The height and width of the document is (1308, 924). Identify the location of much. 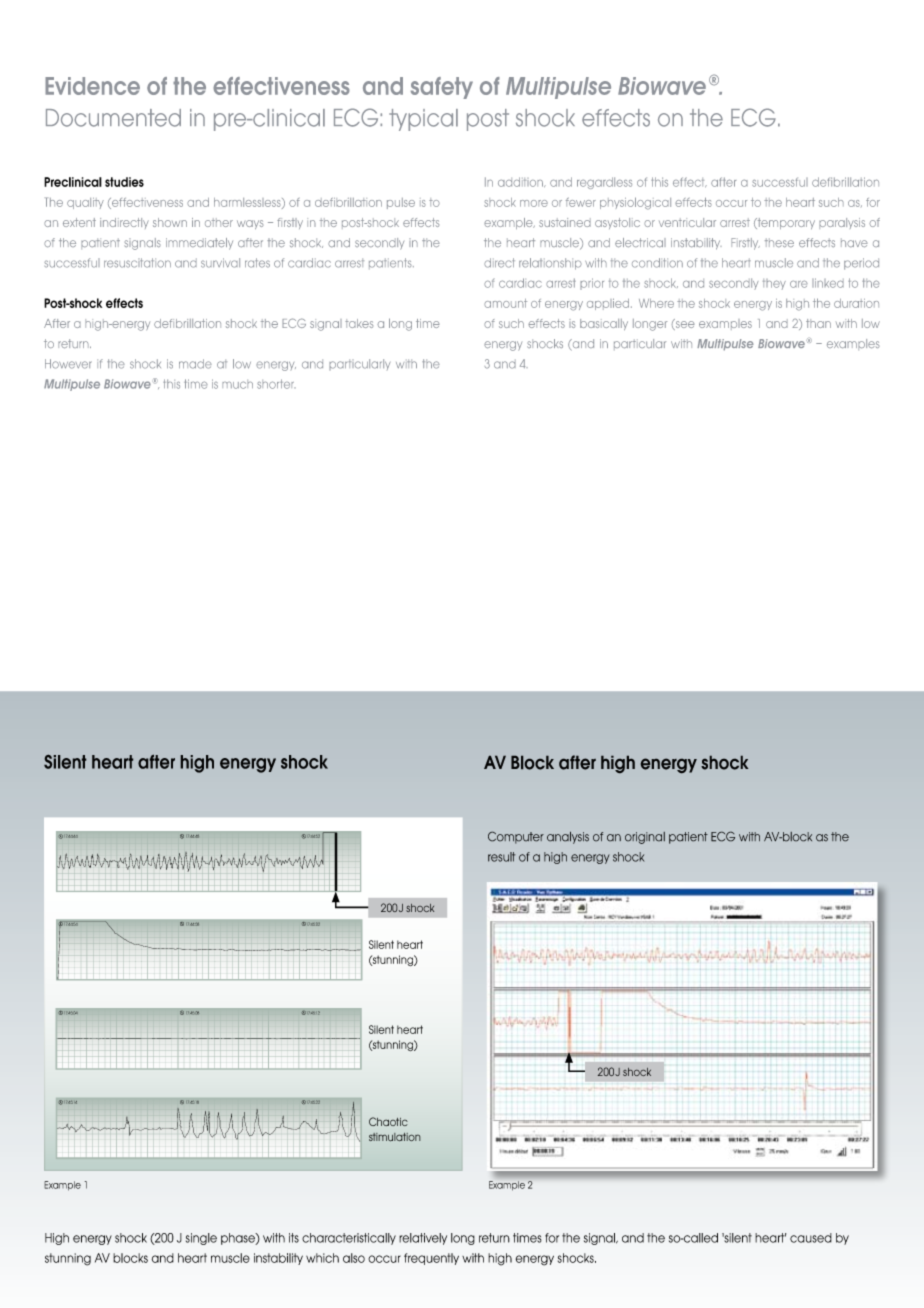
(237, 384).
